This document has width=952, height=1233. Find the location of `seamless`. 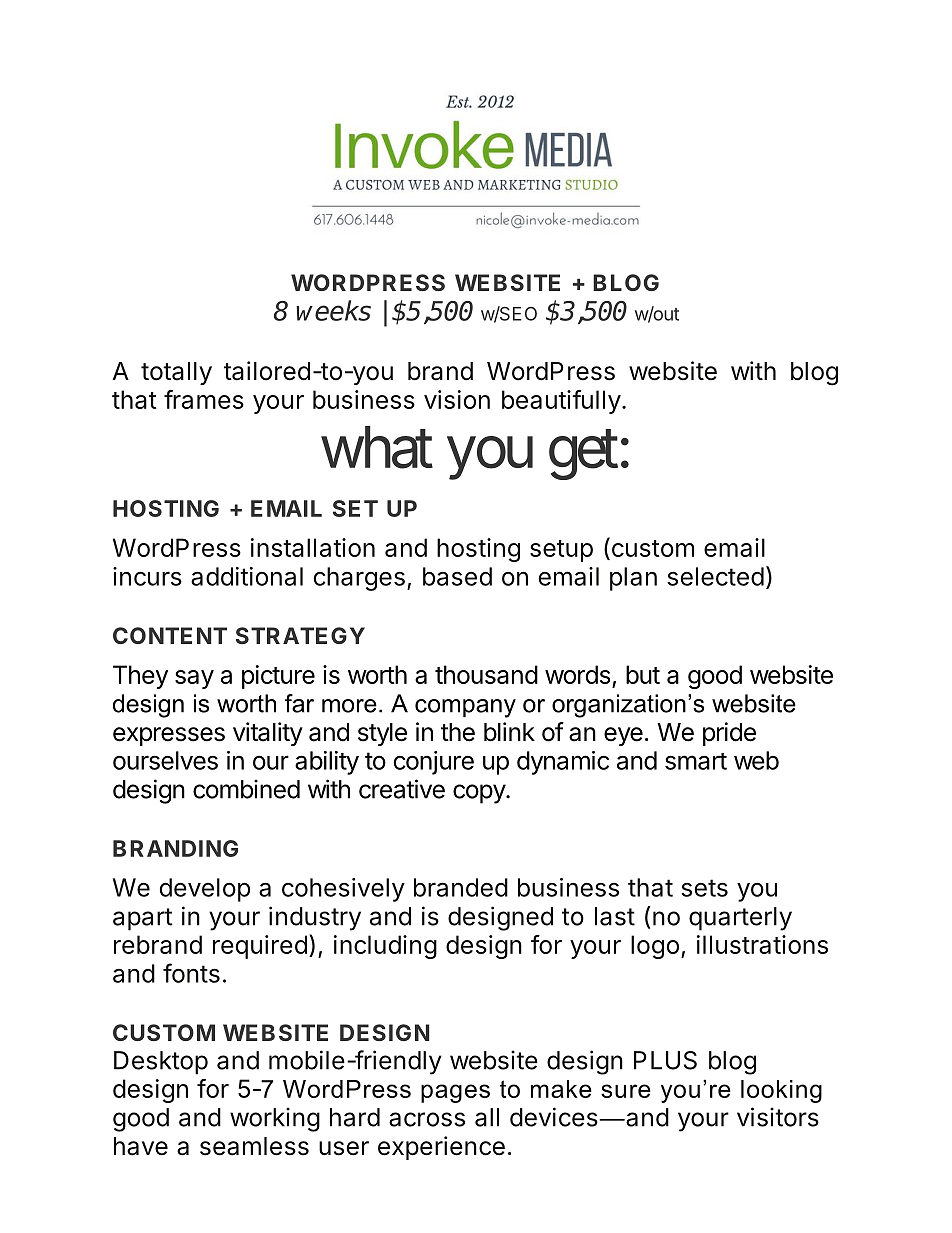

seamless is located at coordinates (254, 1146).
